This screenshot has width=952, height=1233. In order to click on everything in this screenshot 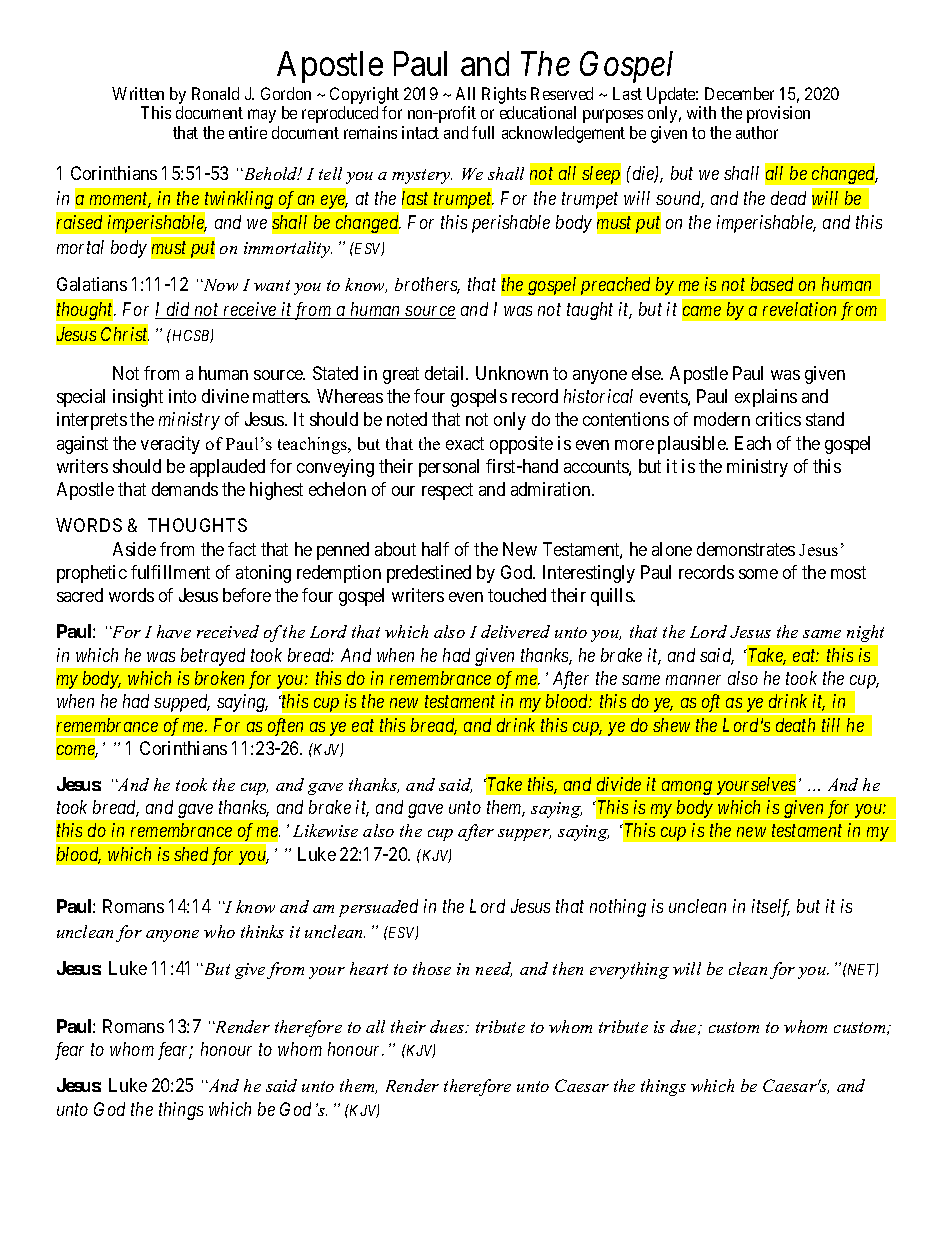, I will do `click(629, 970)`.
